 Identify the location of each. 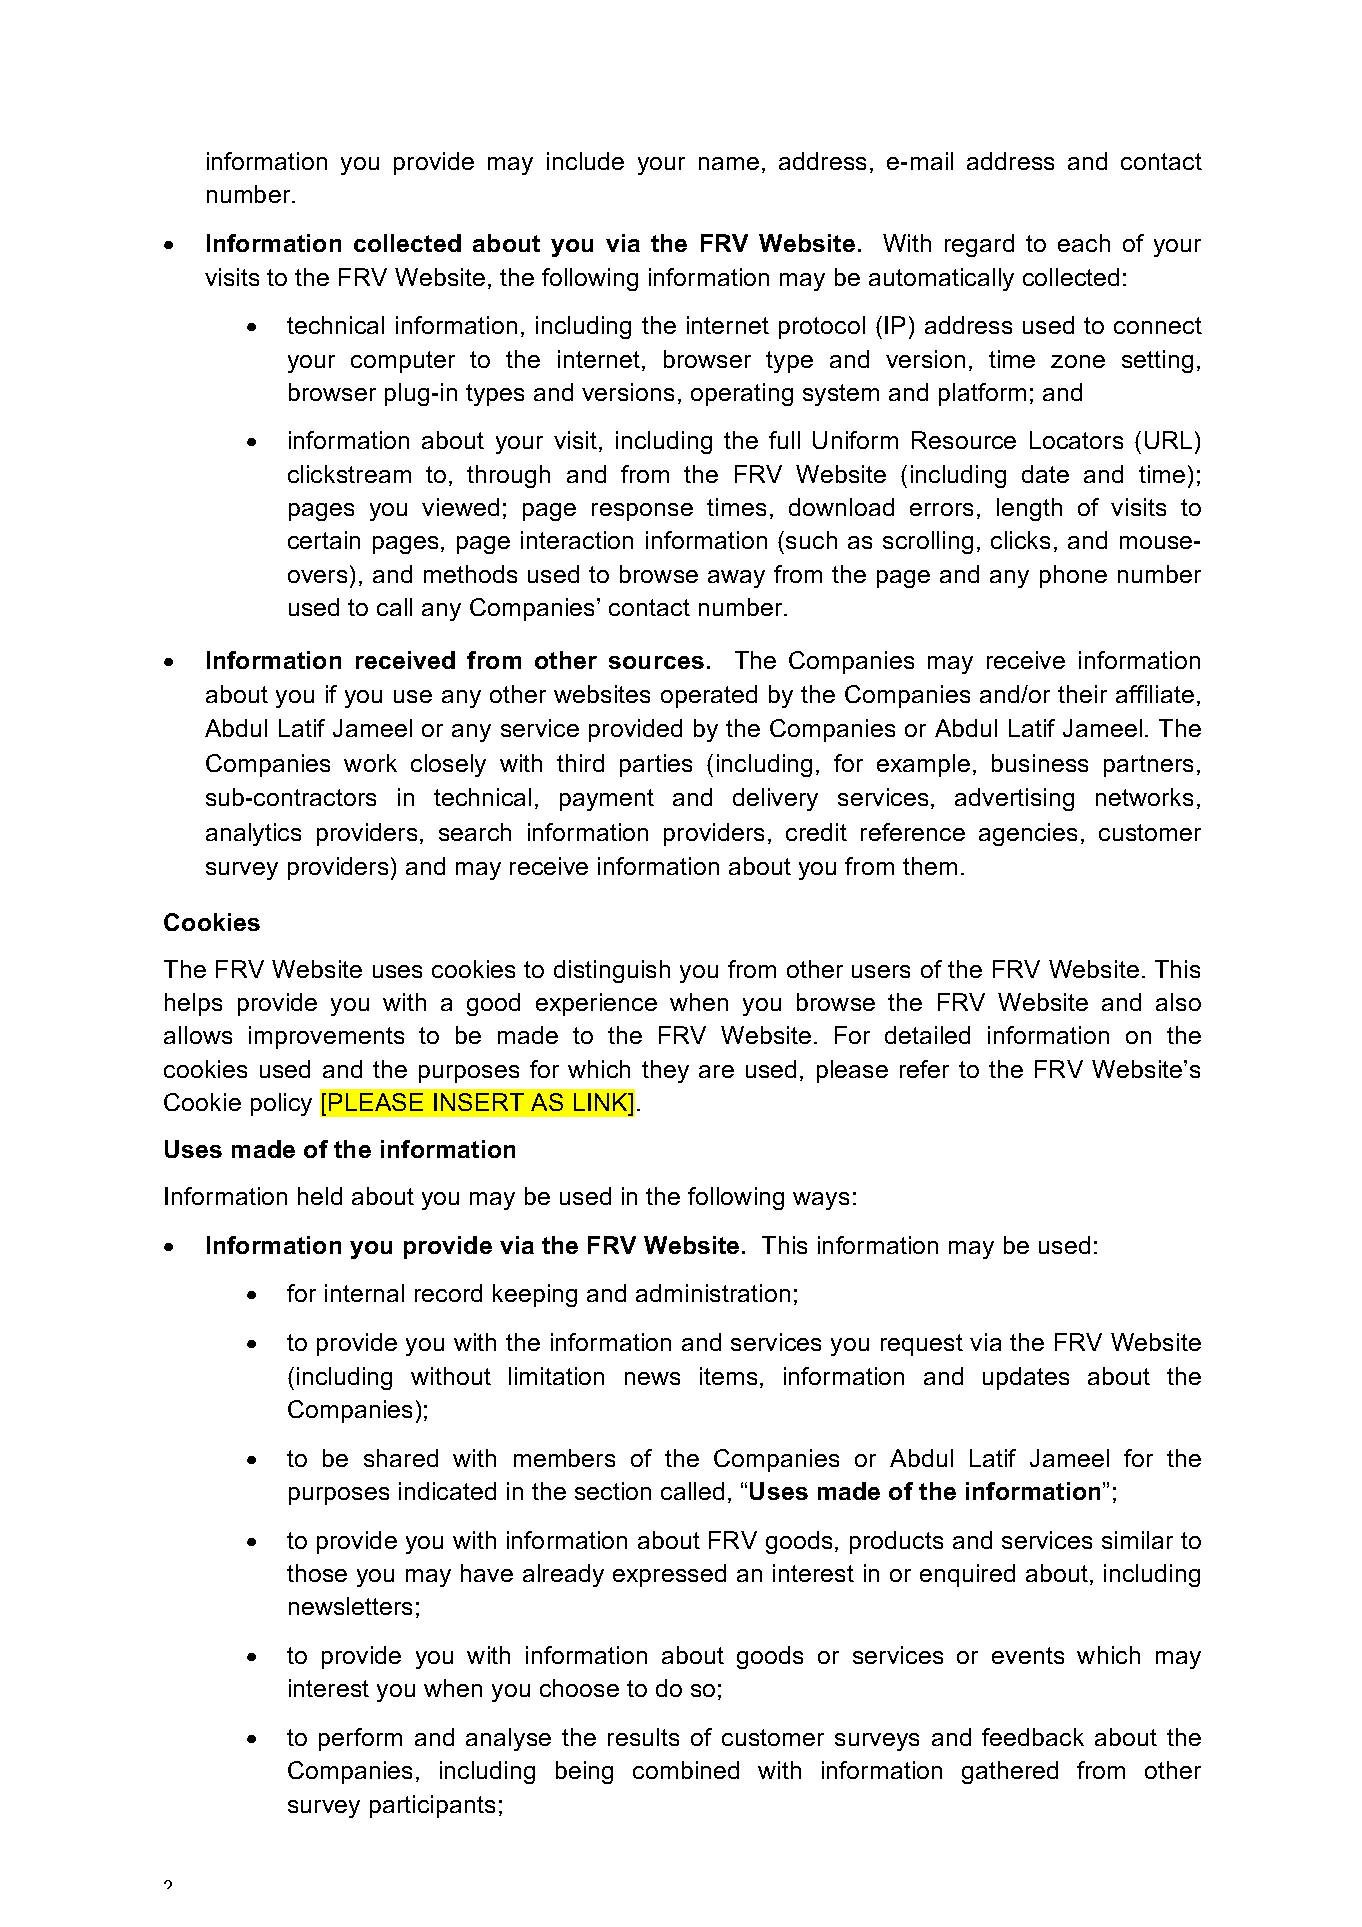
(1084, 243).
